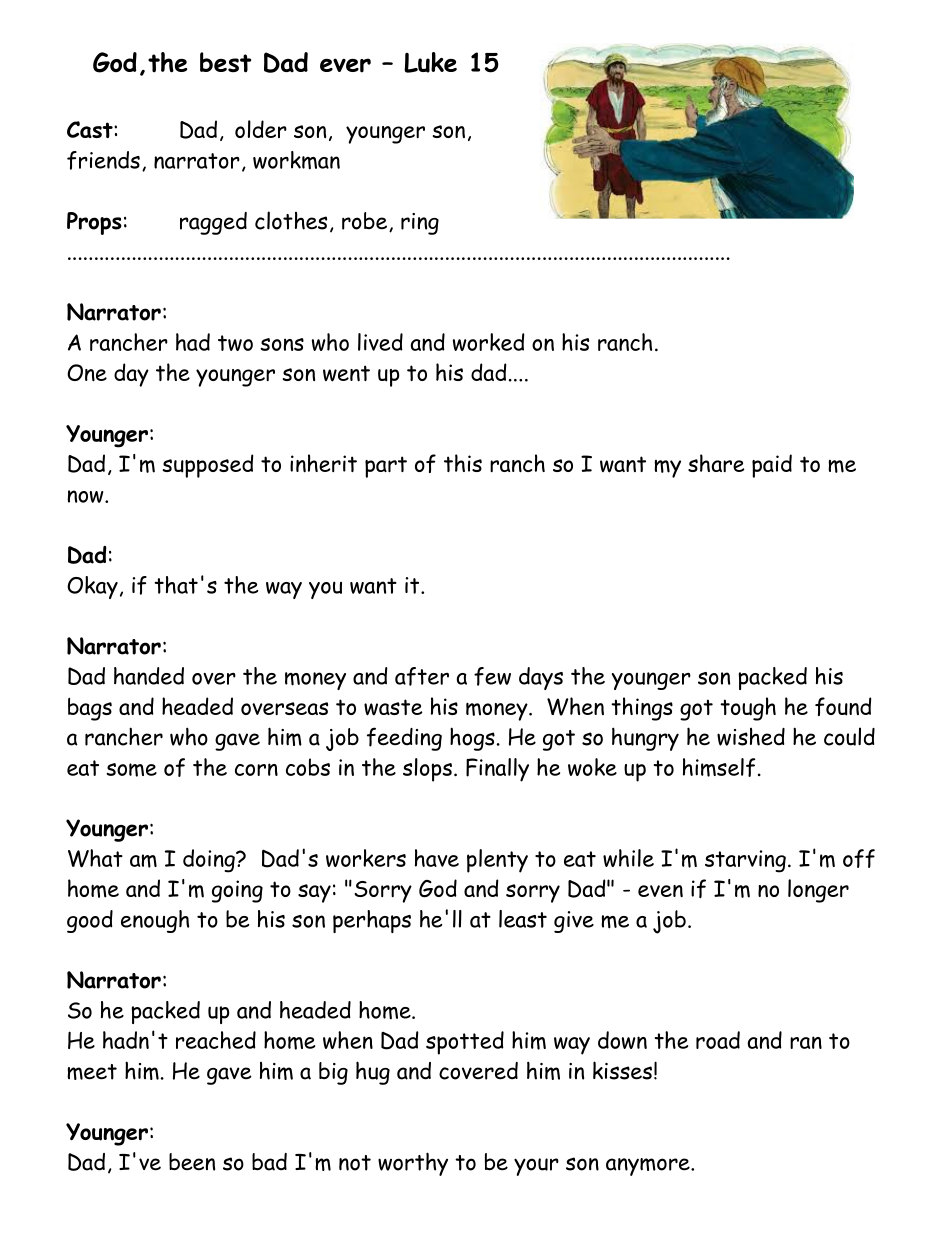 The image size is (952, 1233). What do you see at coordinates (719, 767) in the screenshot?
I see `himself` at bounding box center [719, 767].
